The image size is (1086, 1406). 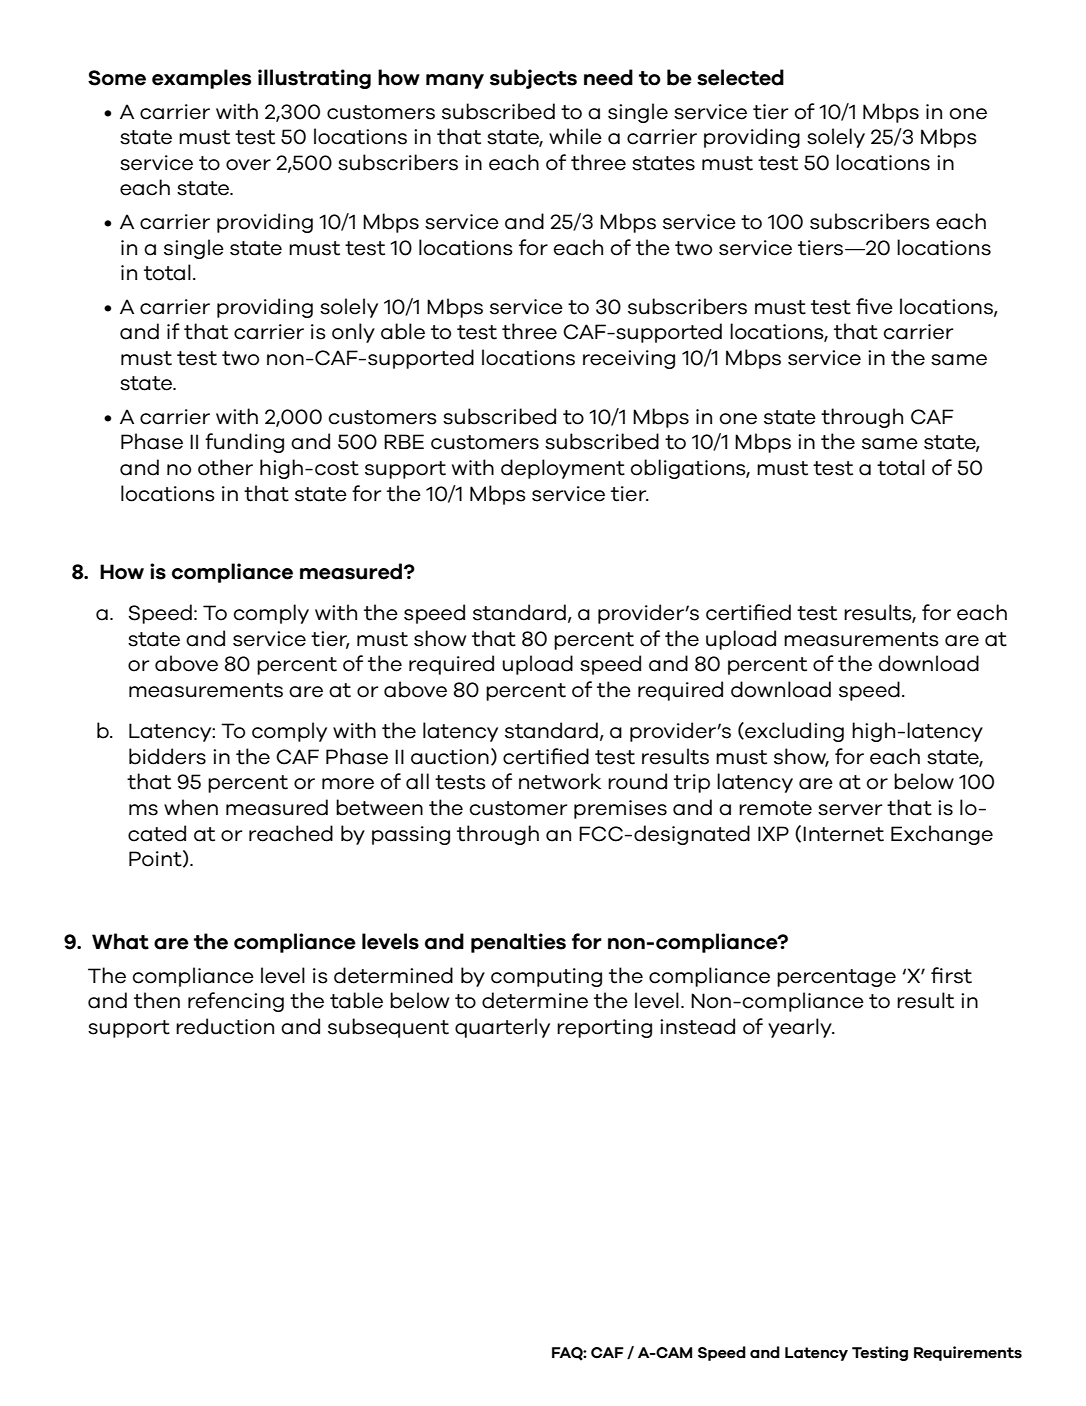 What do you see at coordinates (201, 79) in the document?
I see `examples` at bounding box center [201, 79].
